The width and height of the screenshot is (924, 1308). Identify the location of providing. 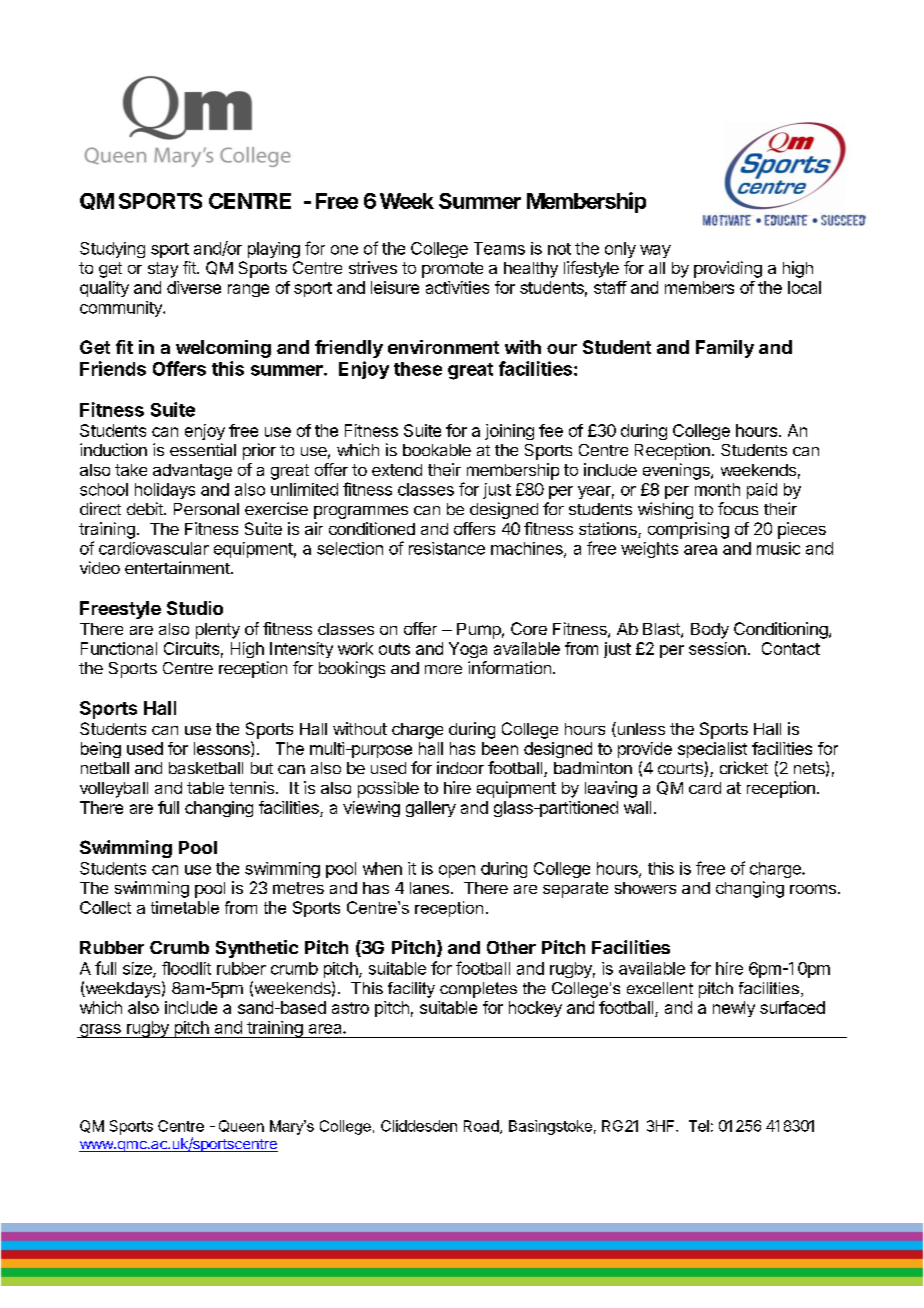
(728, 269).
